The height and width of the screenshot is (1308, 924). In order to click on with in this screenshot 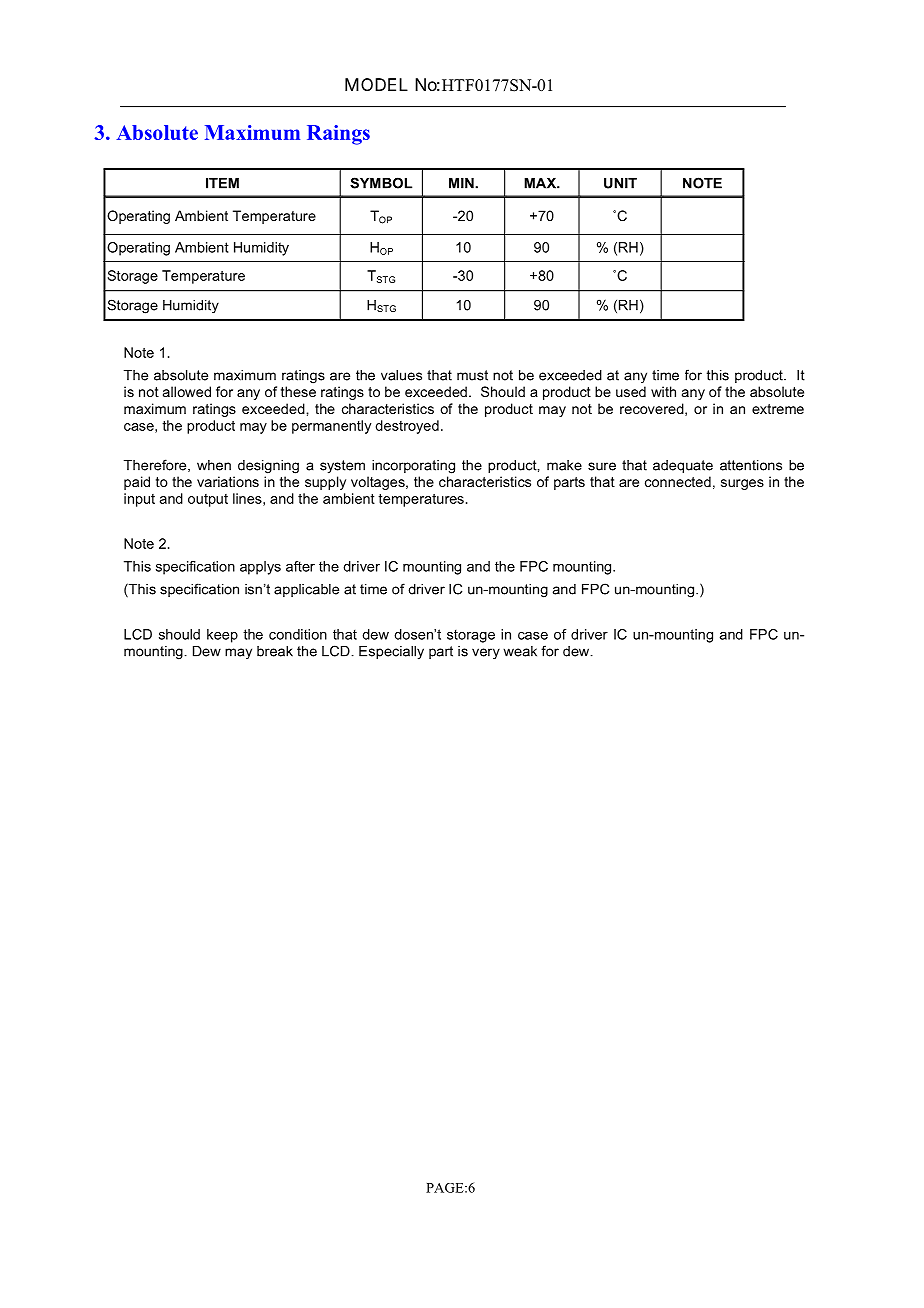, I will do `click(663, 391)`.
